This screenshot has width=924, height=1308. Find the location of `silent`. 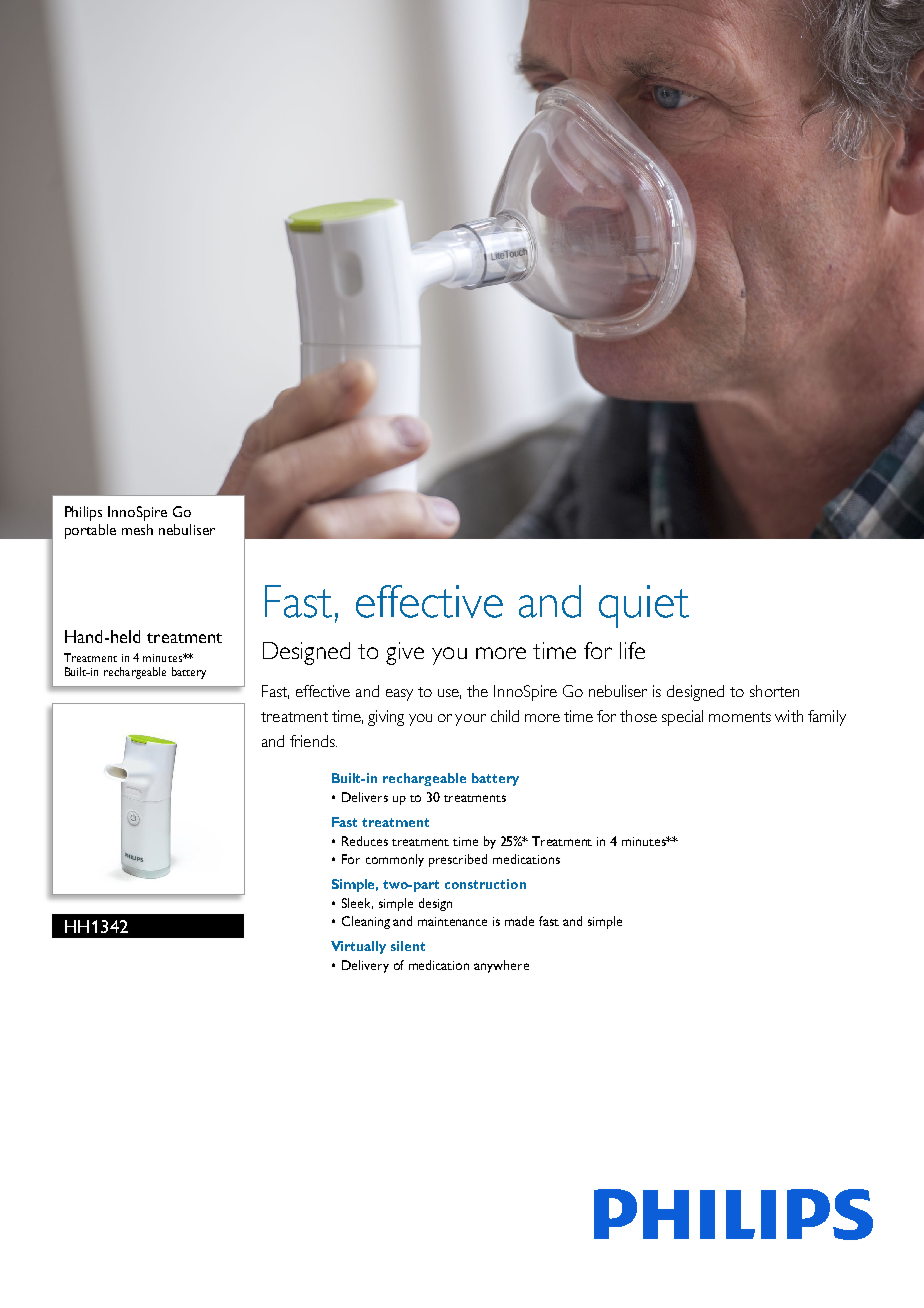

silent is located at coordinates (408, 946).
